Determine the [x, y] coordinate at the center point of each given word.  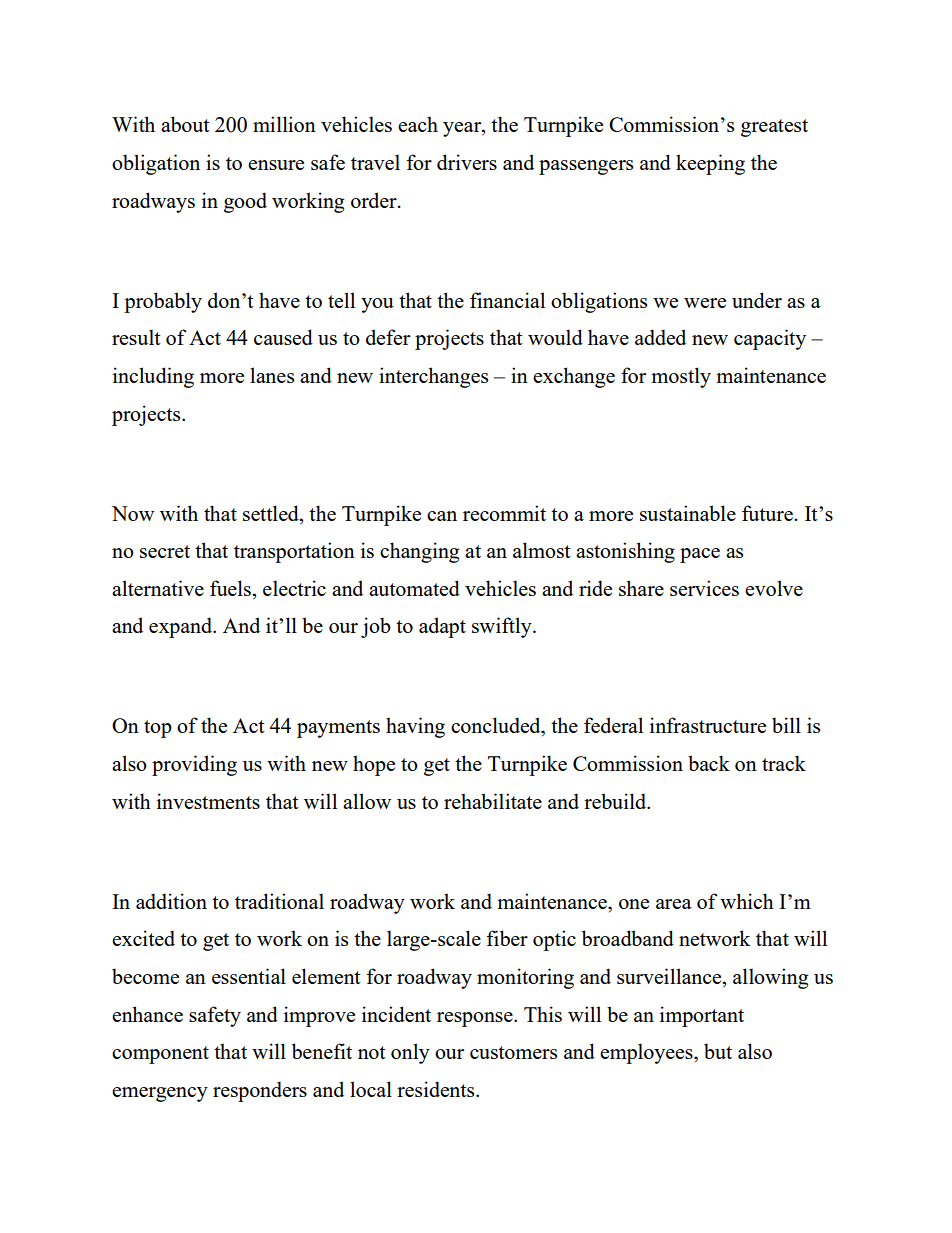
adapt [442, 627]
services [704, 588]
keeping [710, 164]
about [185, 124]
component [160, 1055]
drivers [467, 162]
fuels [230, 588]
